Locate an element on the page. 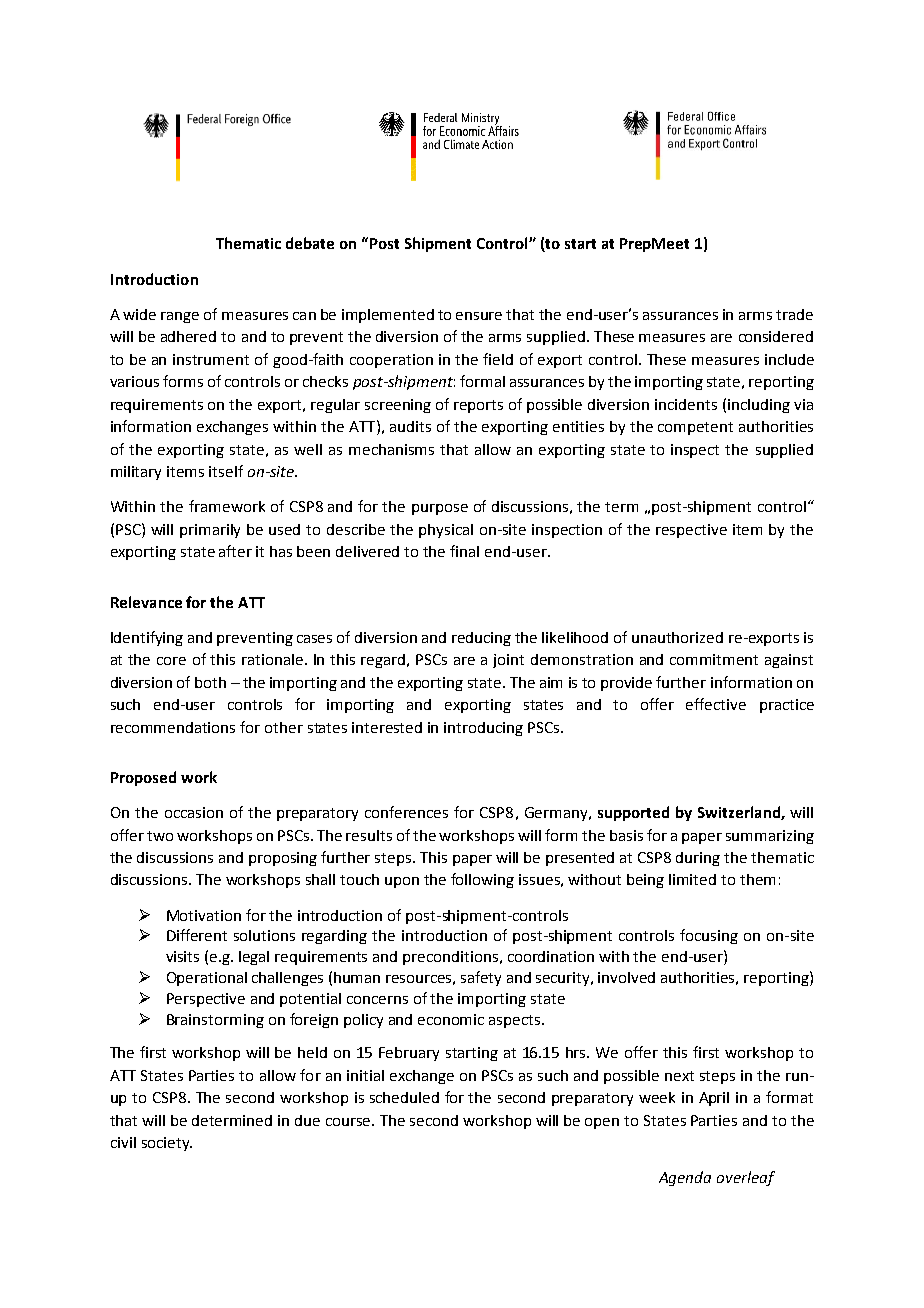 The width and height of the document is (924, 1308). ensure is located at coordinates (479, 316).
